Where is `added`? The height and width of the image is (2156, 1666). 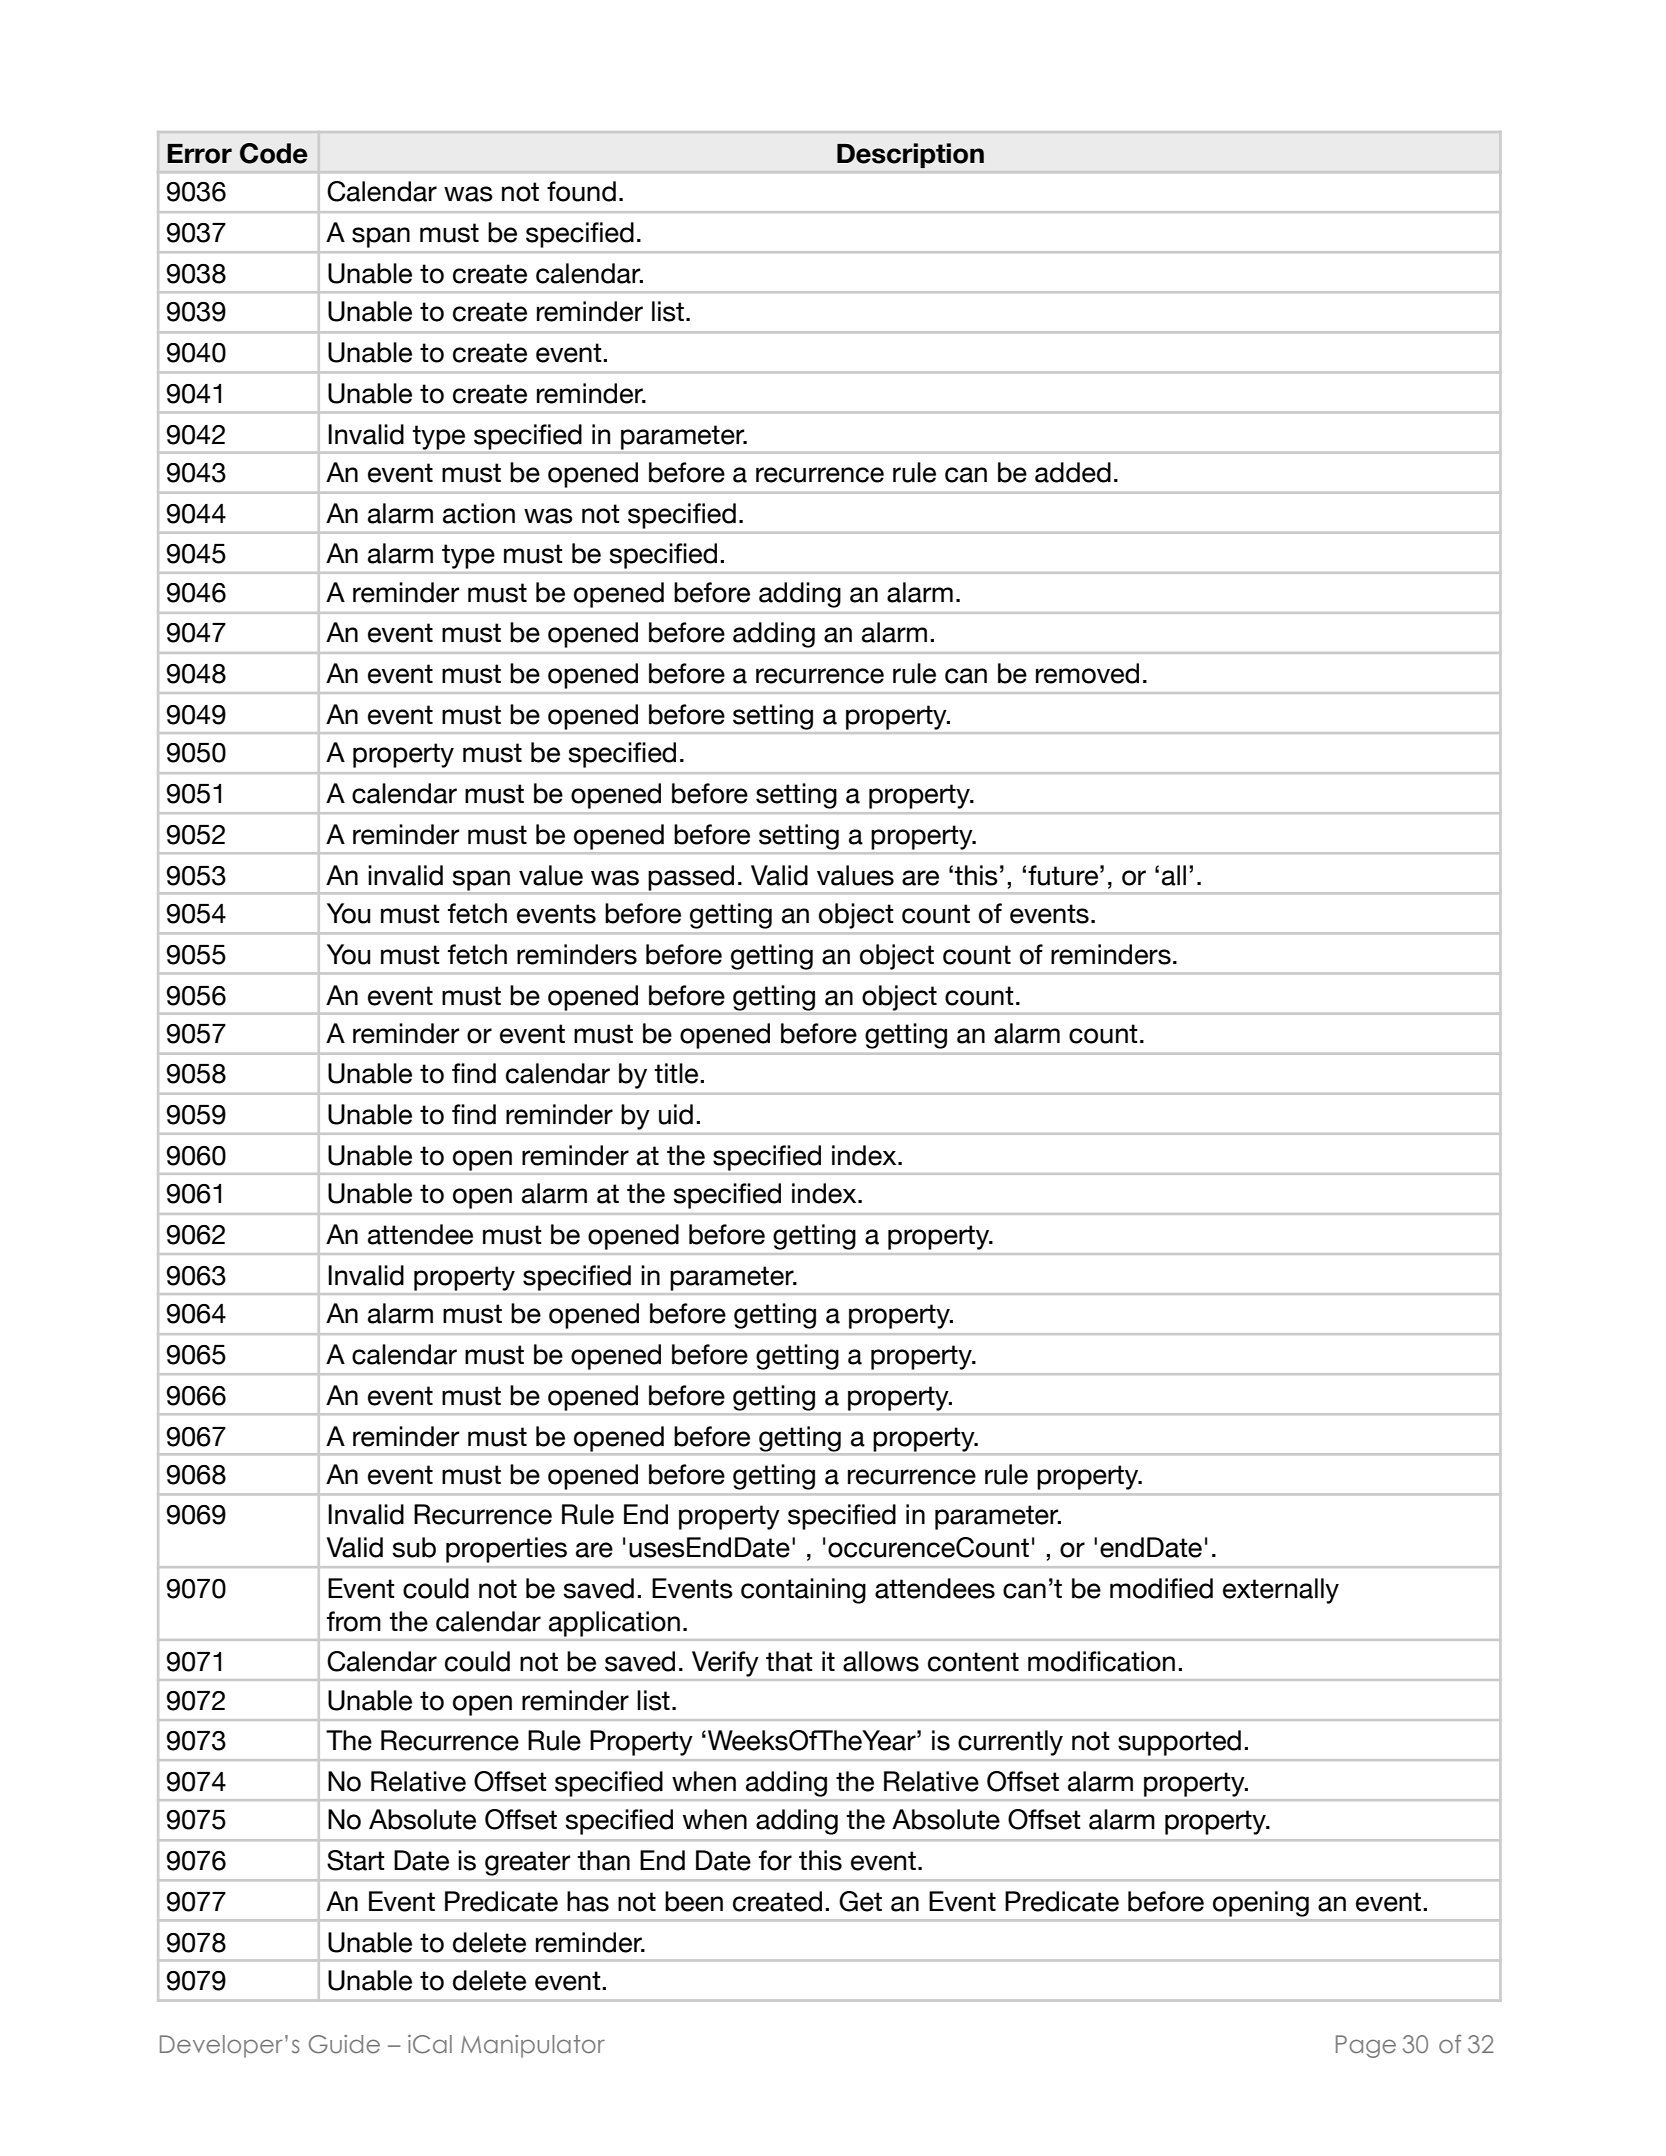
added is located at coordinates (1073, 472).
